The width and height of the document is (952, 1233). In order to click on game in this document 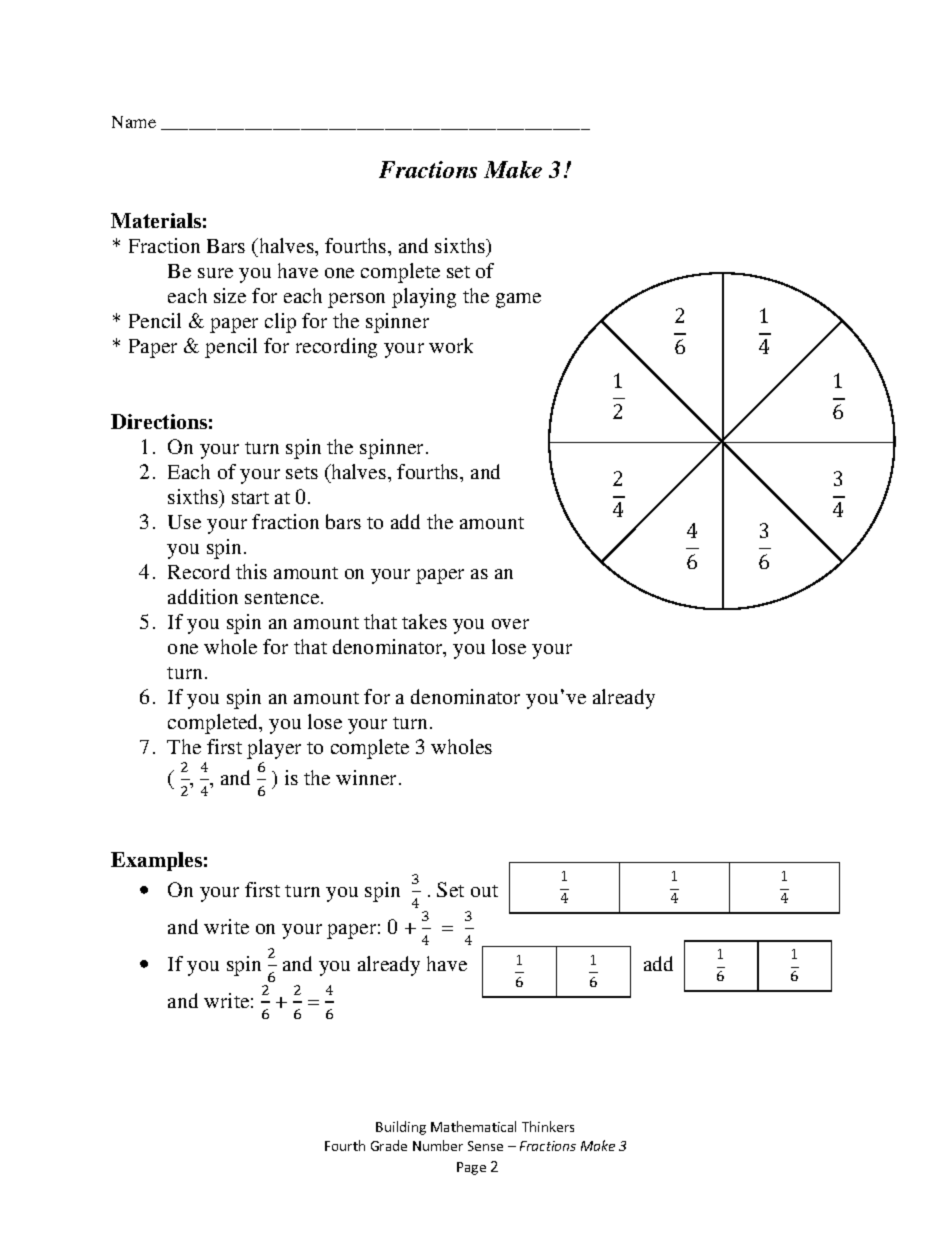, I will do `click(518, 300)`.
